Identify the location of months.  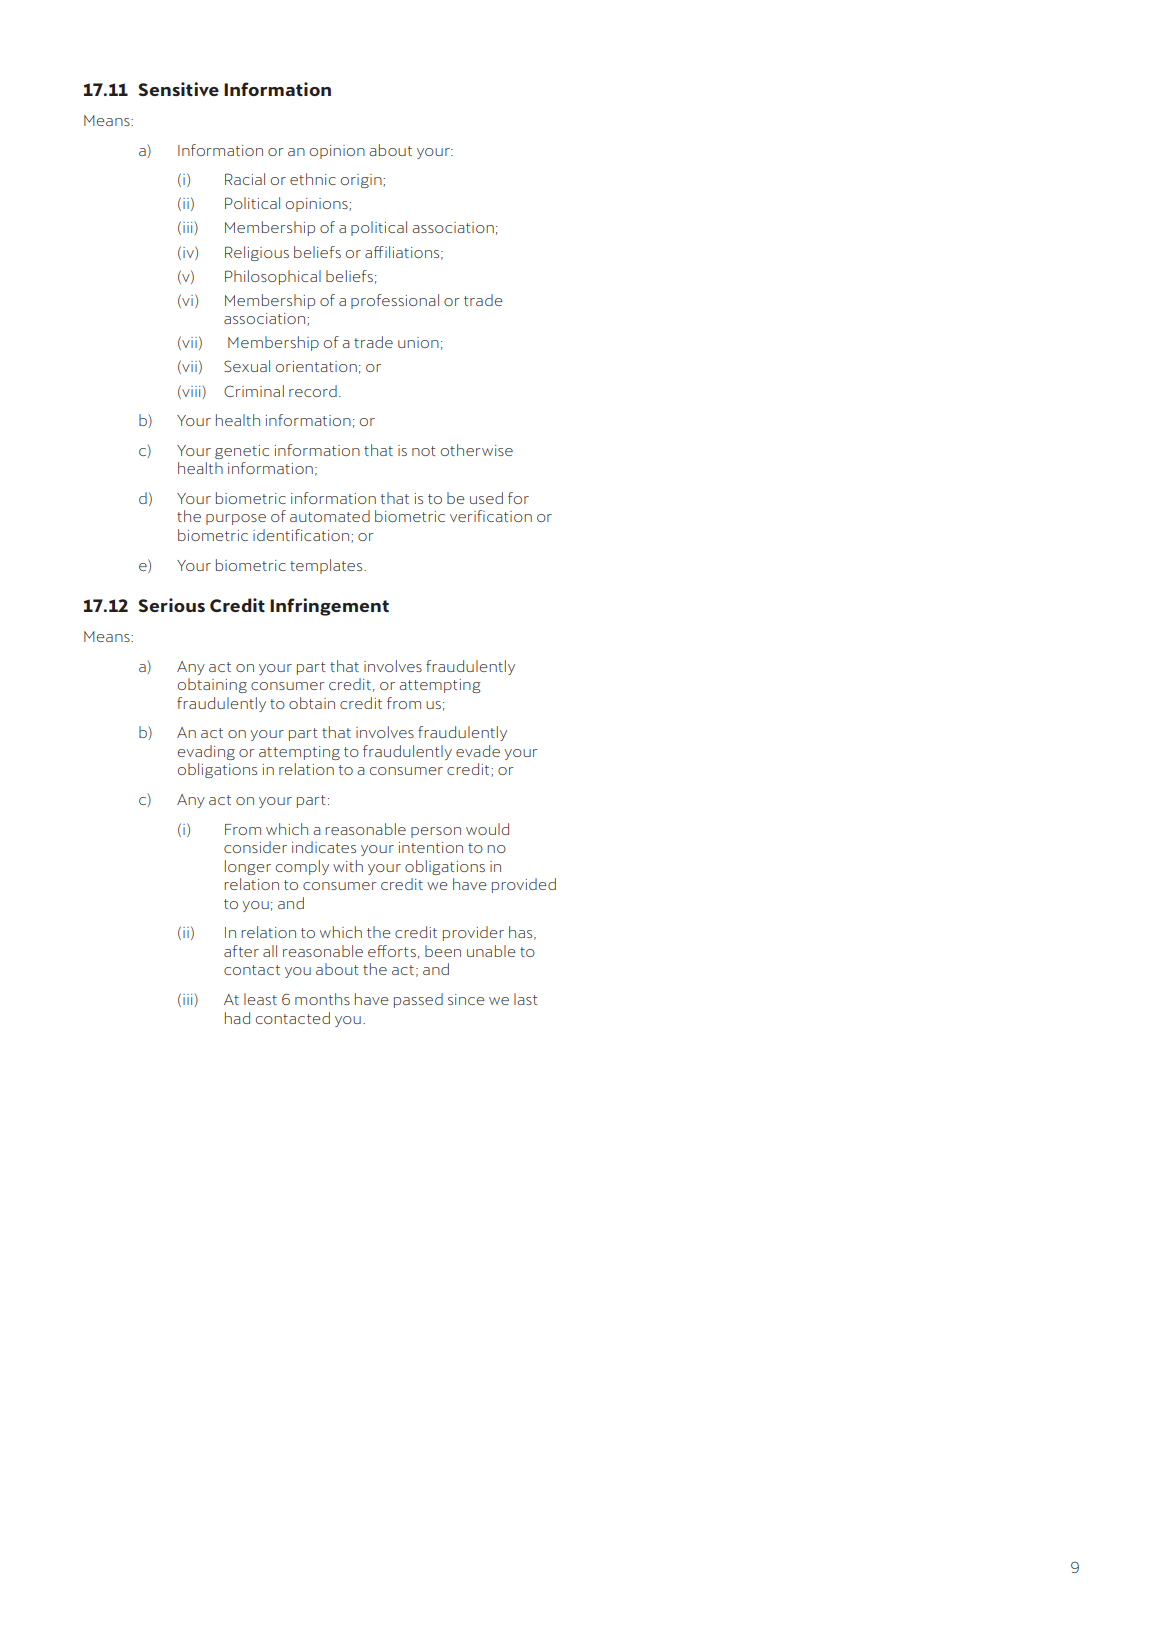
(322, 999).
